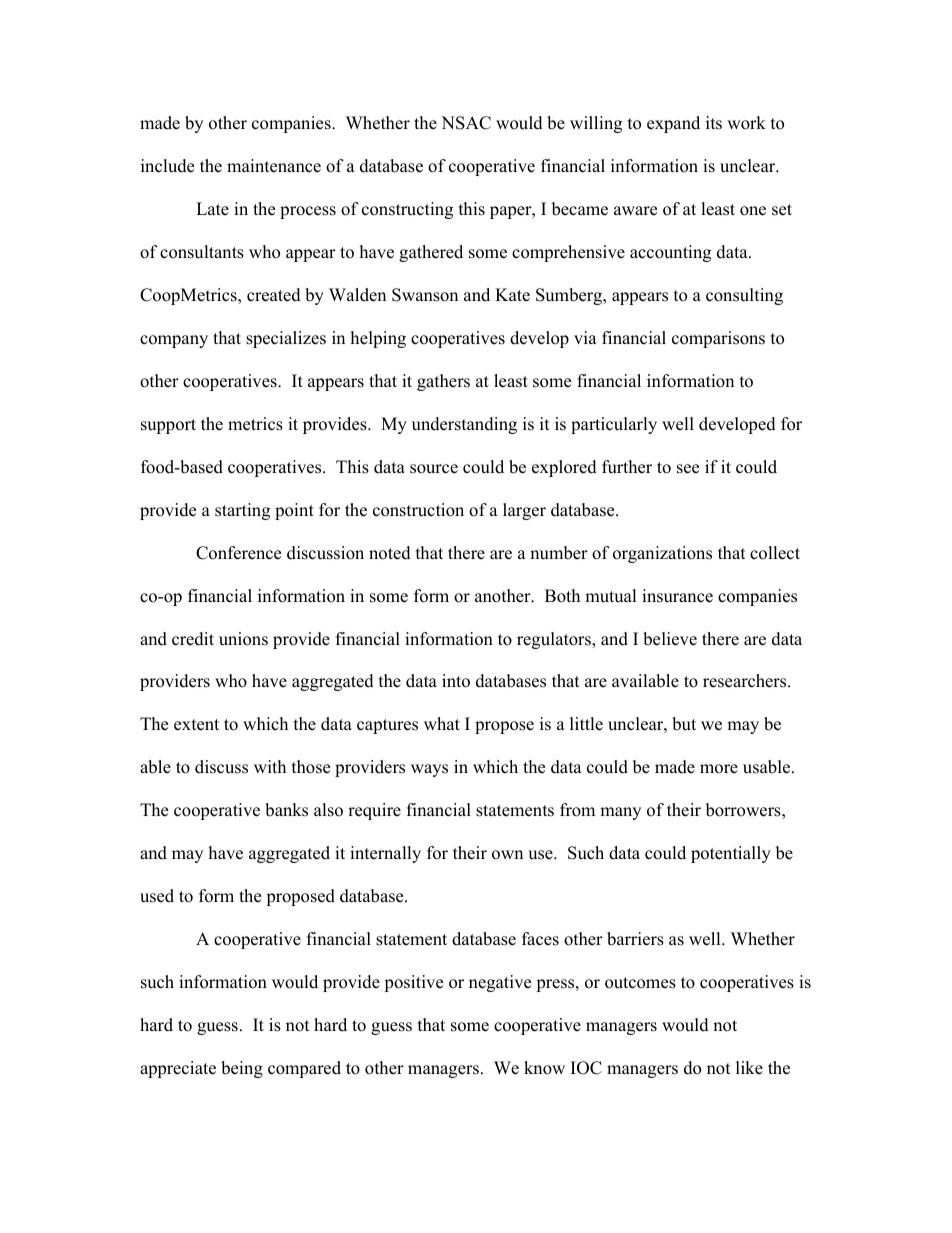 The width and height of the screenshot is (952, 1233). Describe the element at coordinates (238, 553) in the screenshot. I see `Conference` at that location.
